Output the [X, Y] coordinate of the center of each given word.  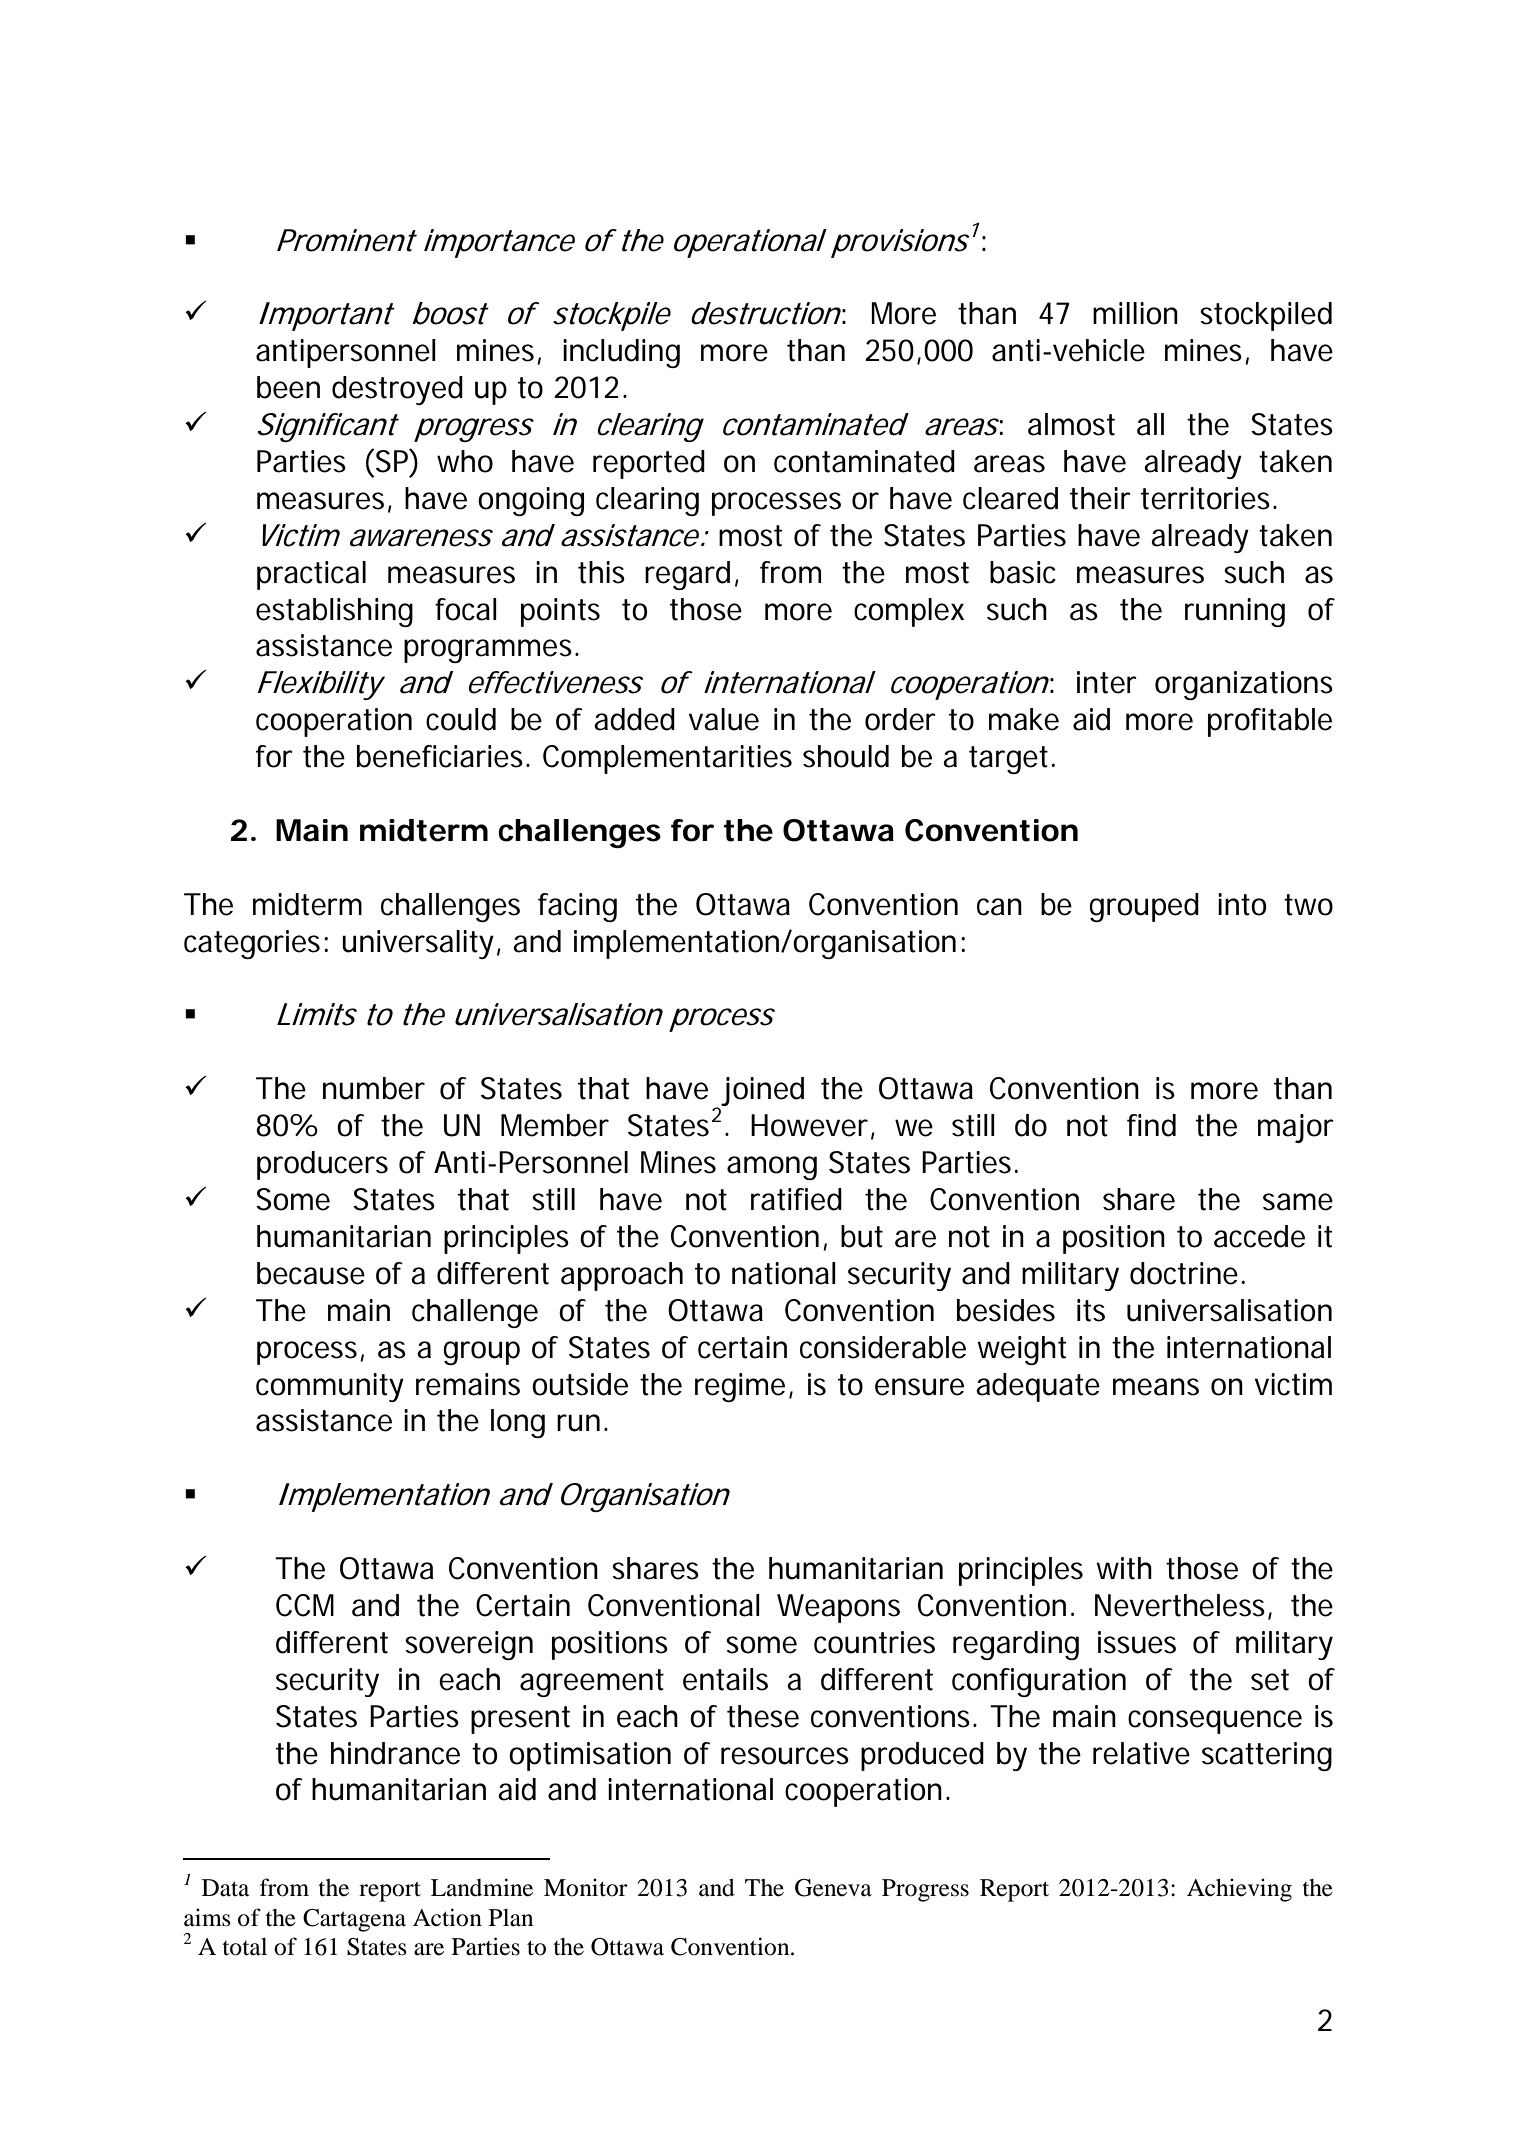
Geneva [833, 1888]
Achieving [1239, 1890]
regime [740, 1387]
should [846, 756]
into [1242, 904]
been [288, 387]
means [1156, 1387]
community [330, 1387]
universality [418, 944]
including [621, 353]
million [1135, 313]
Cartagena [354, 1920]
